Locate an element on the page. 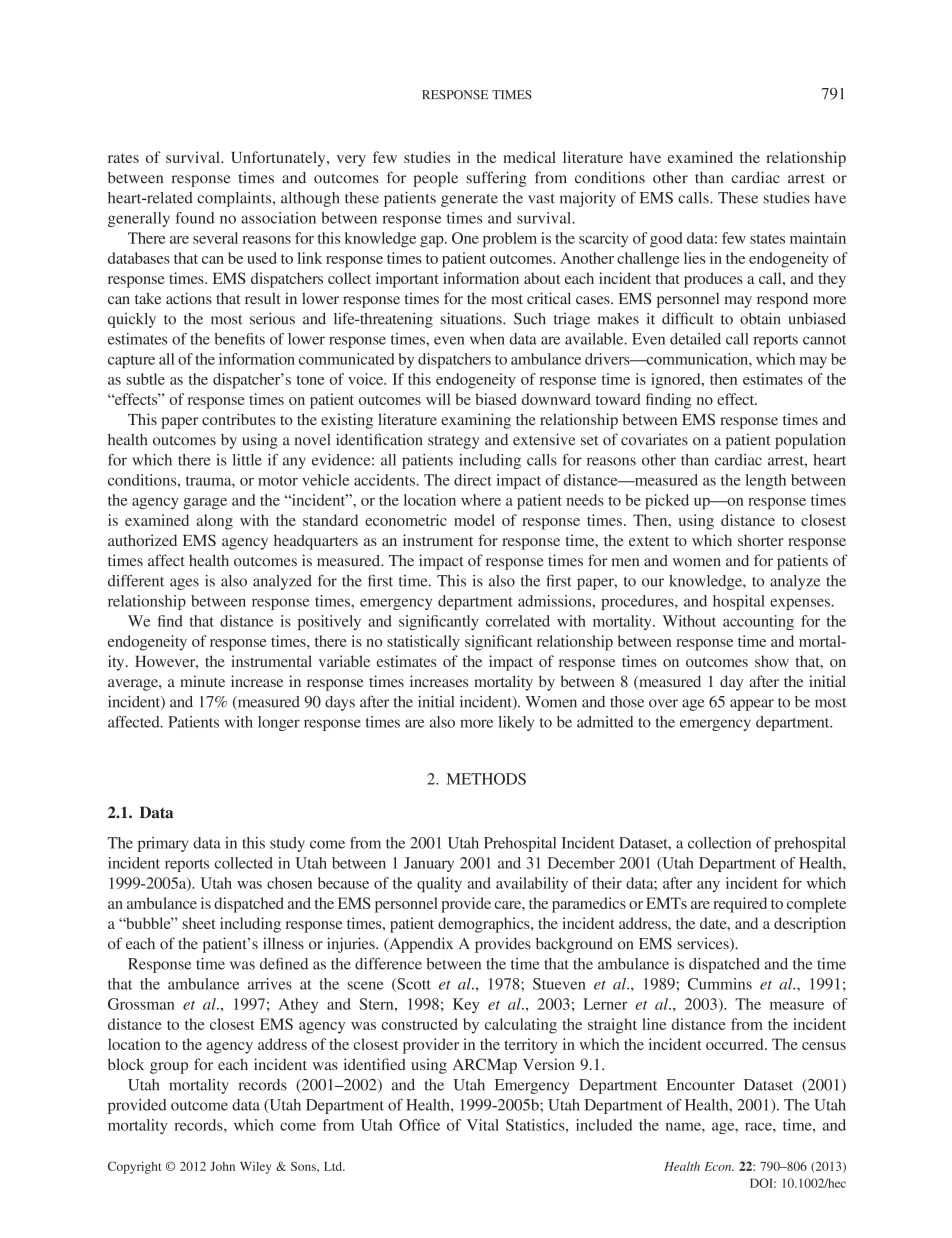 Image resolution: width=952 pixels, height=1238 pixels. generate is located at coordinates (469, 200).
